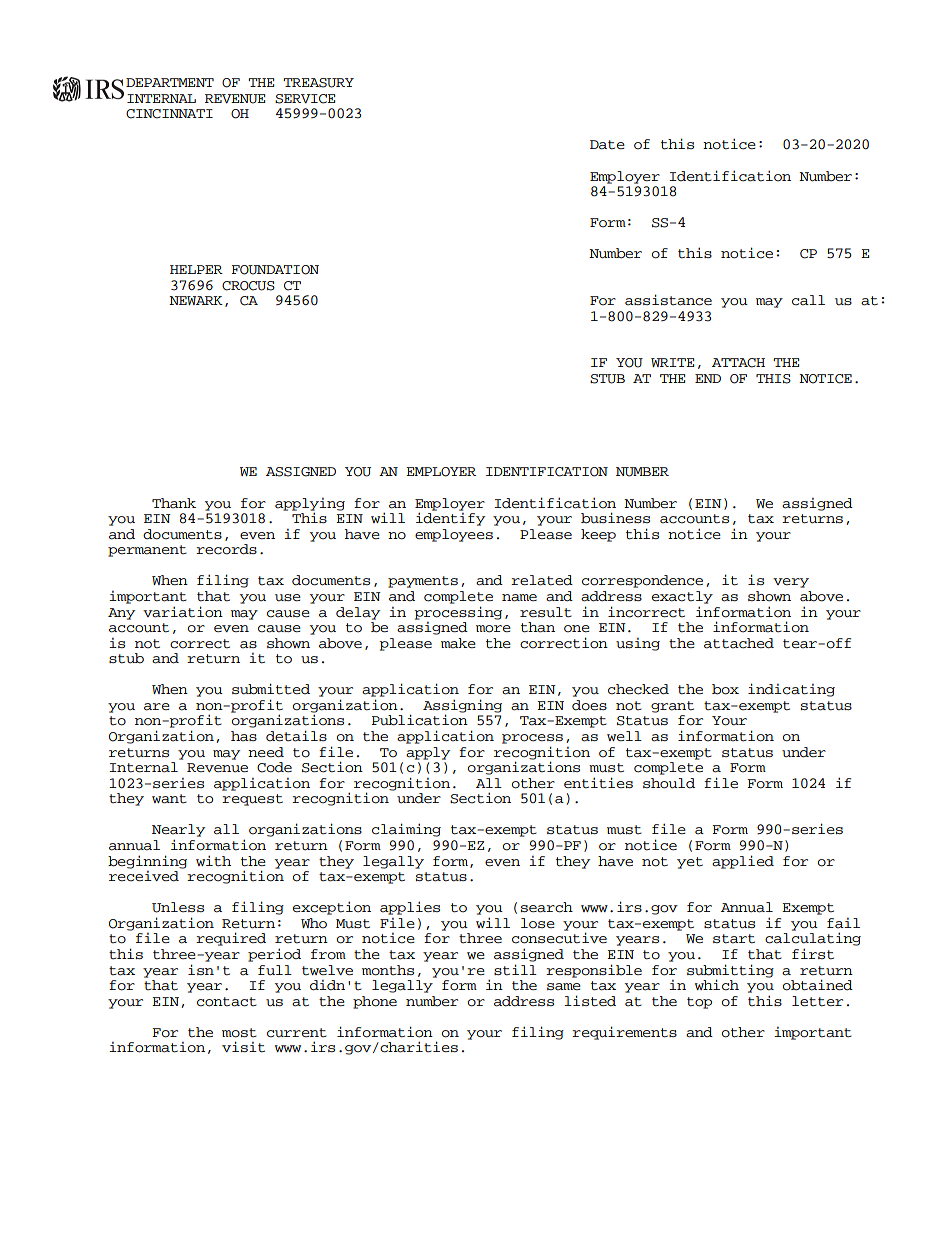  What do you see at coordinates (708, 378) in the screenshot?
I see `END` at bounding box center [708, 378].
